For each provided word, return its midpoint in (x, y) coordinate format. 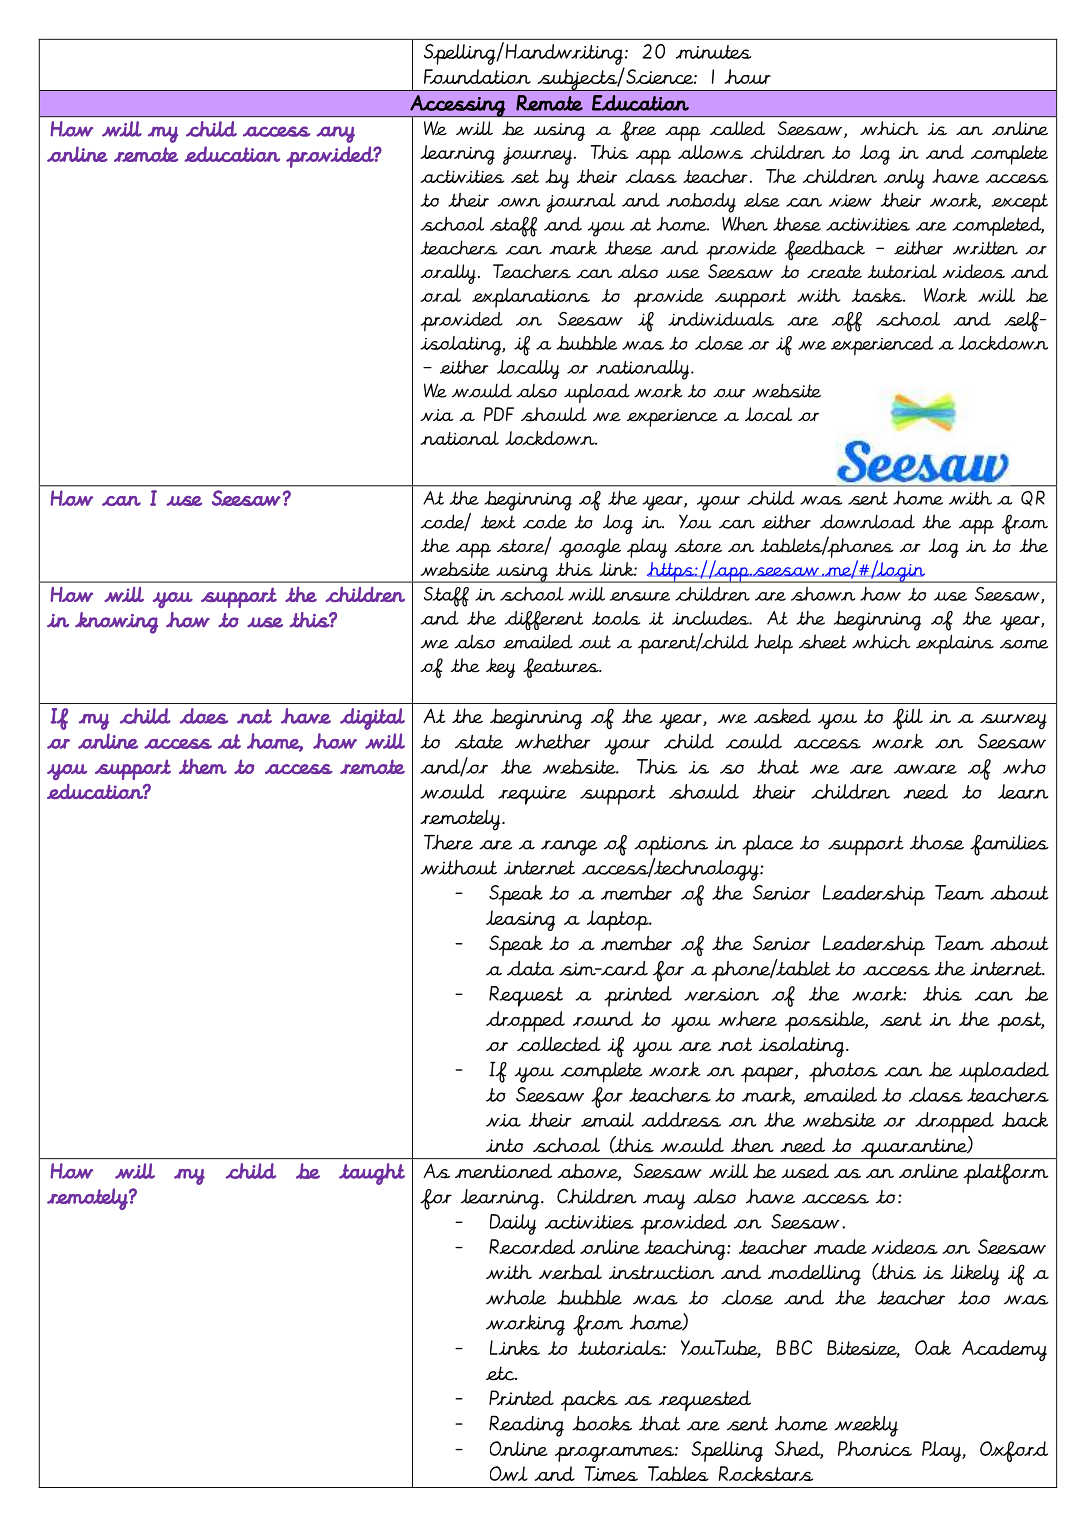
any (335, 134)
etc (501, 1373)
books (602, 1423)
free (638, 131)
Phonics (875, 1448)
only (904, 179)
